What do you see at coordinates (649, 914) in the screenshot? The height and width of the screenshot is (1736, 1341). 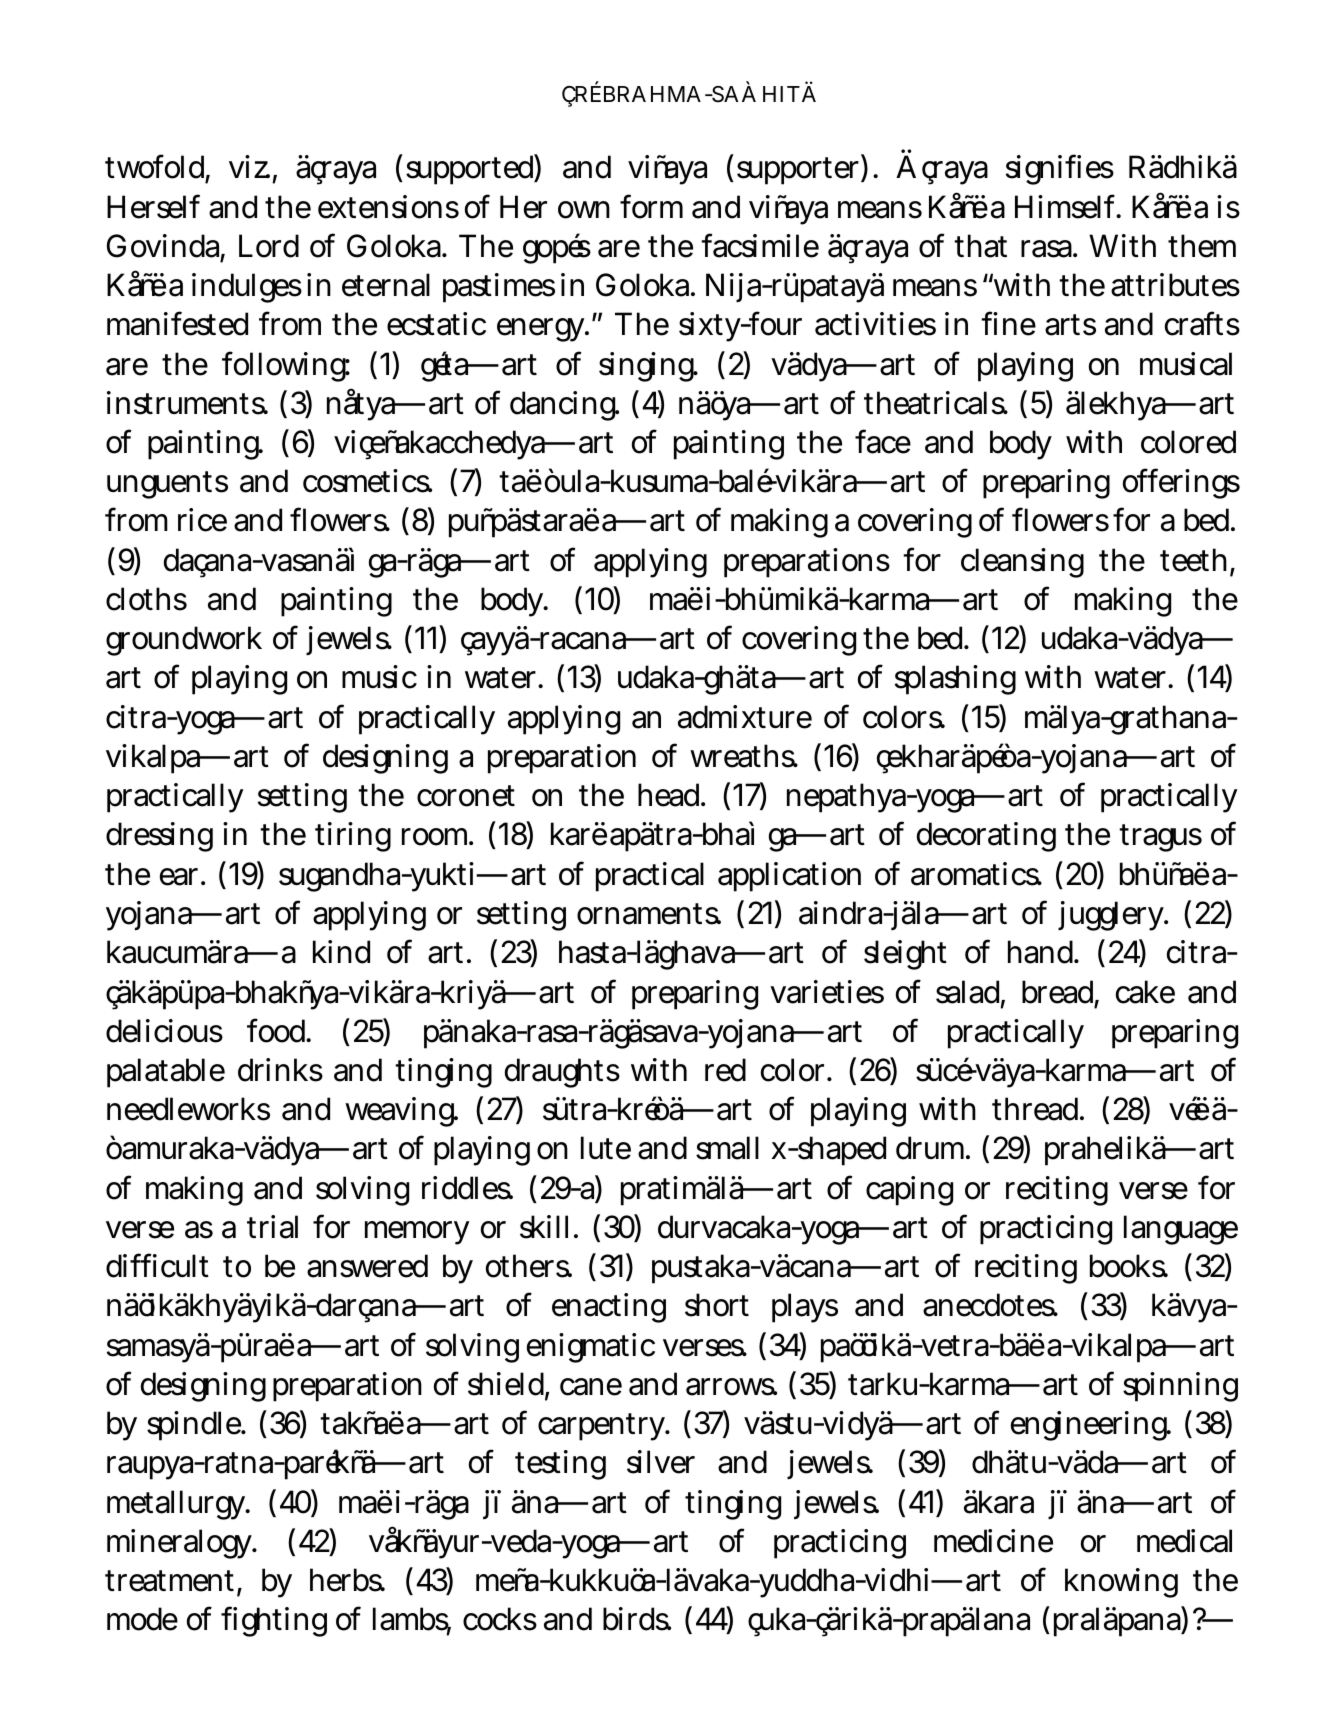 I see `ornaments` at bounding box center [649, 914].
